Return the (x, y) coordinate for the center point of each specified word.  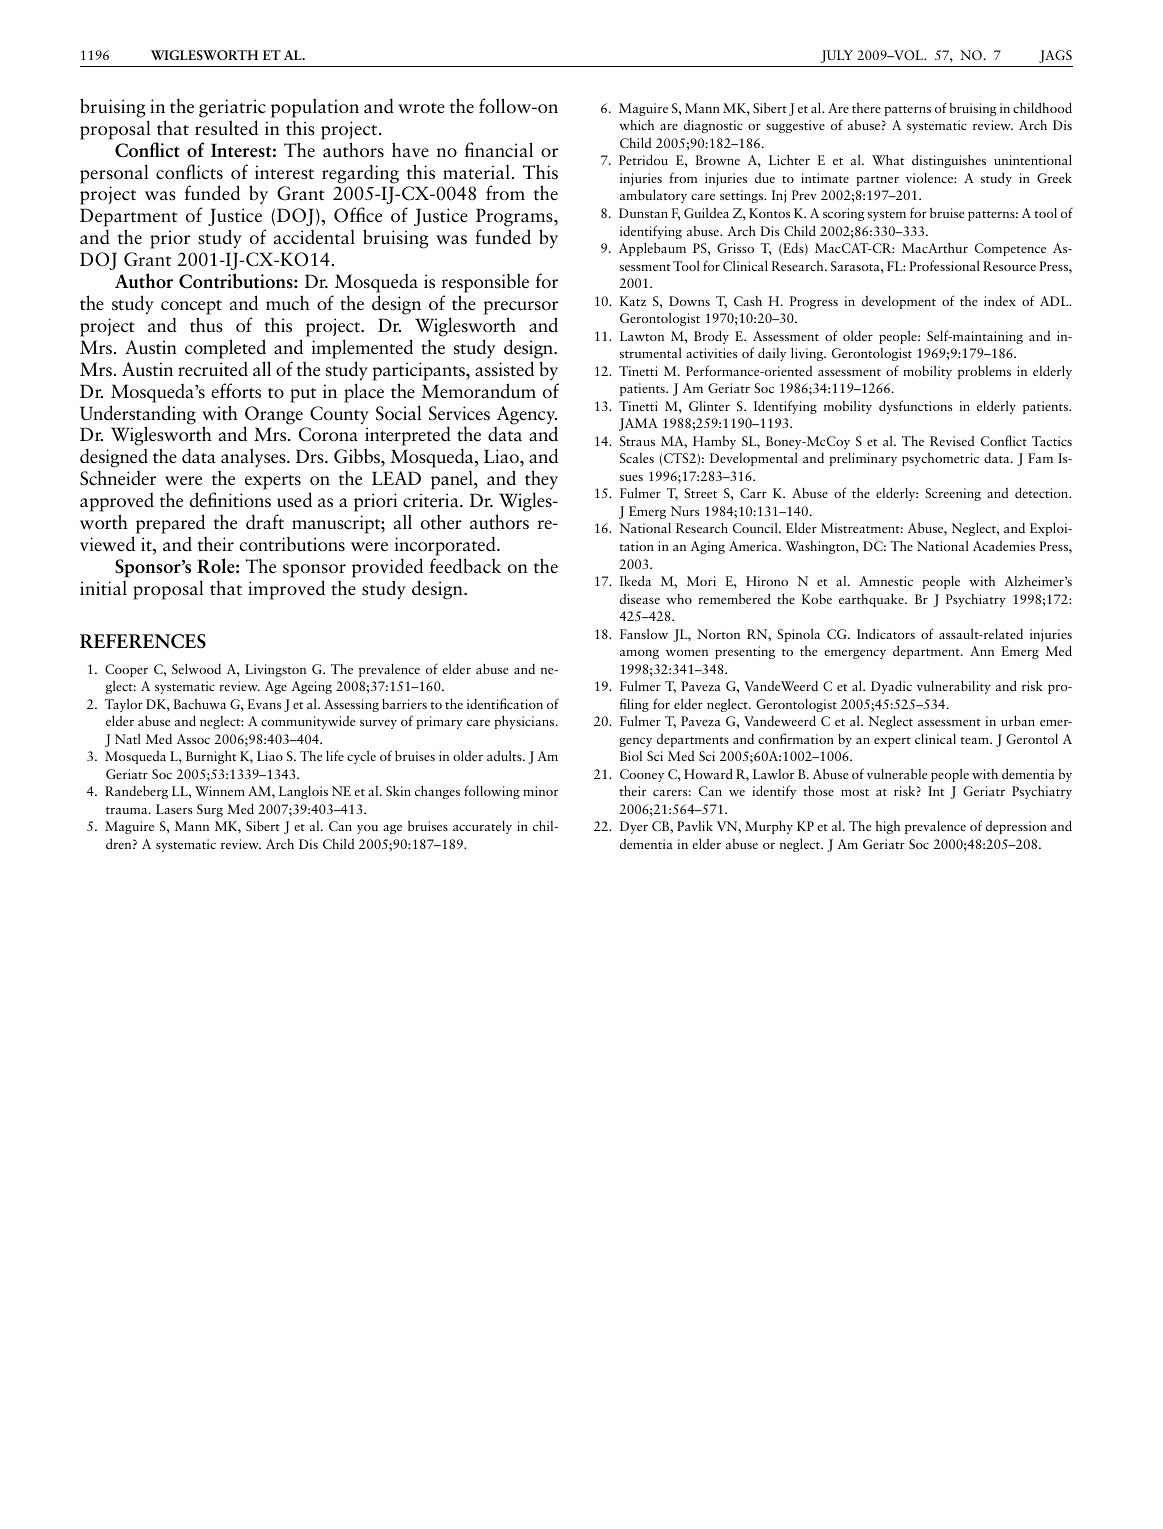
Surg (210, 810)
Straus (637, 441)
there (866, 108)
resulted (226, 128)
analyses (254, 459)
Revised (952, 441)
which (636, 125)
